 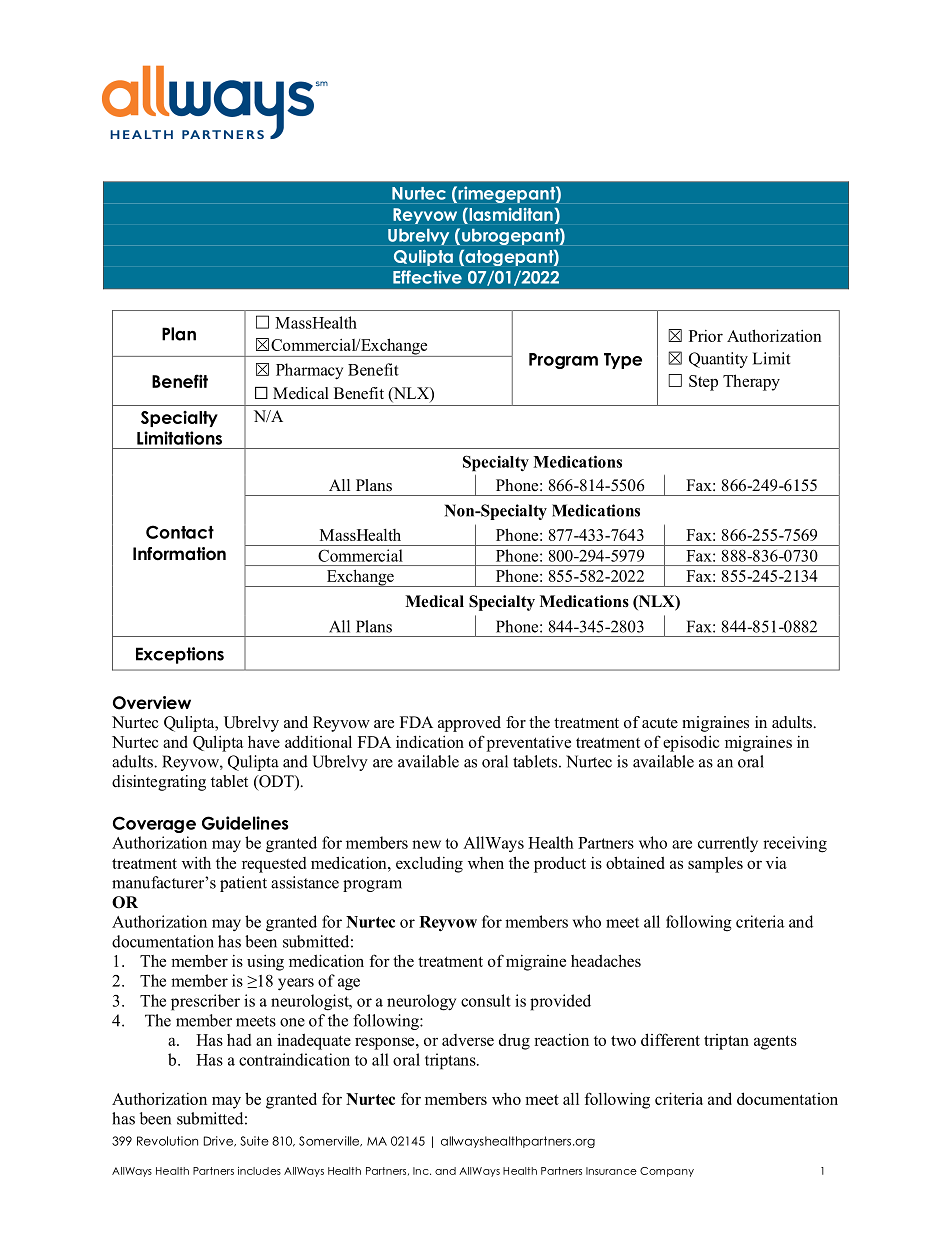 I want to click on approved, so click(x=469, y=724).
